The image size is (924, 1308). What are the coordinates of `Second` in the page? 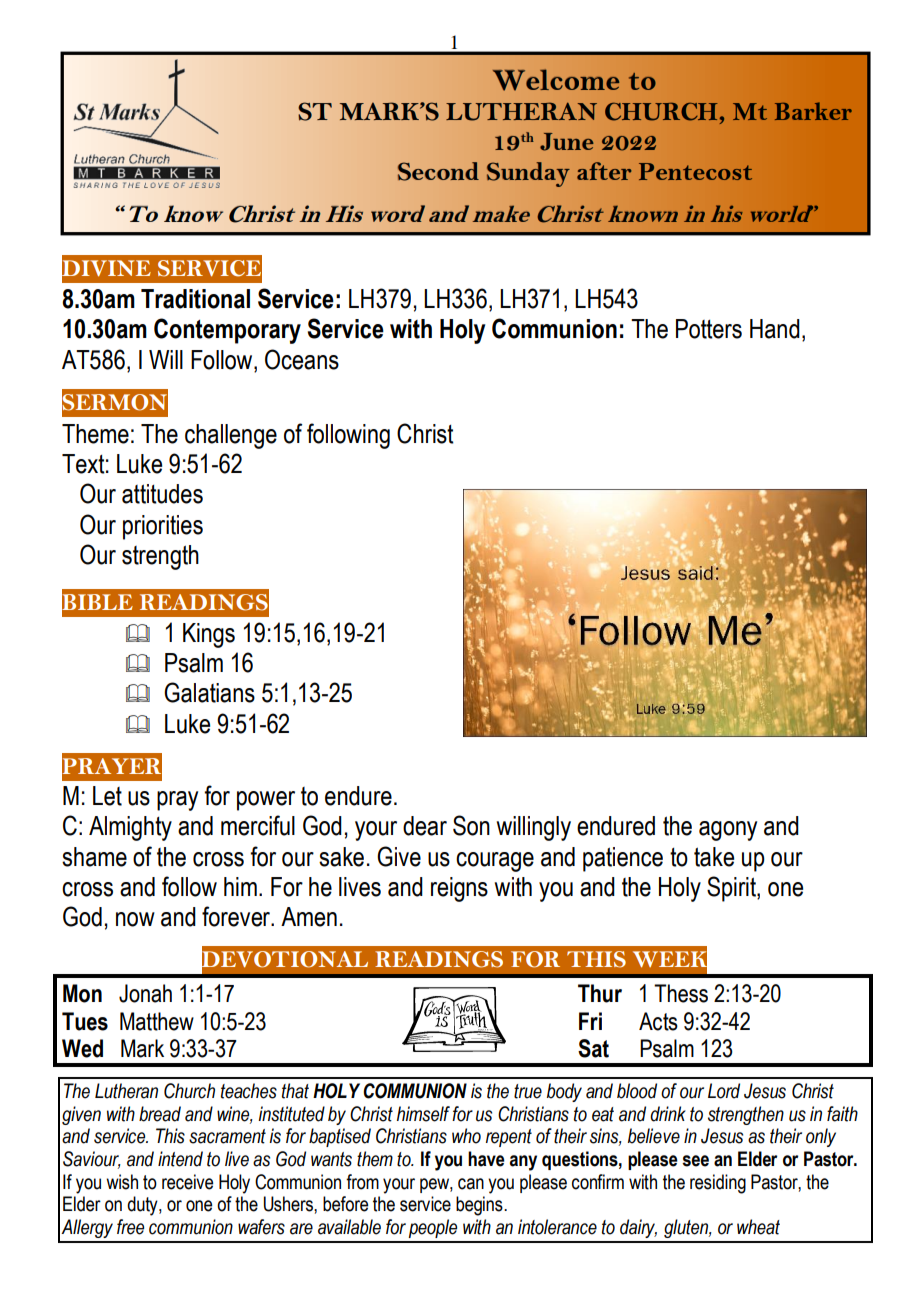 It's located at (438, 171).
